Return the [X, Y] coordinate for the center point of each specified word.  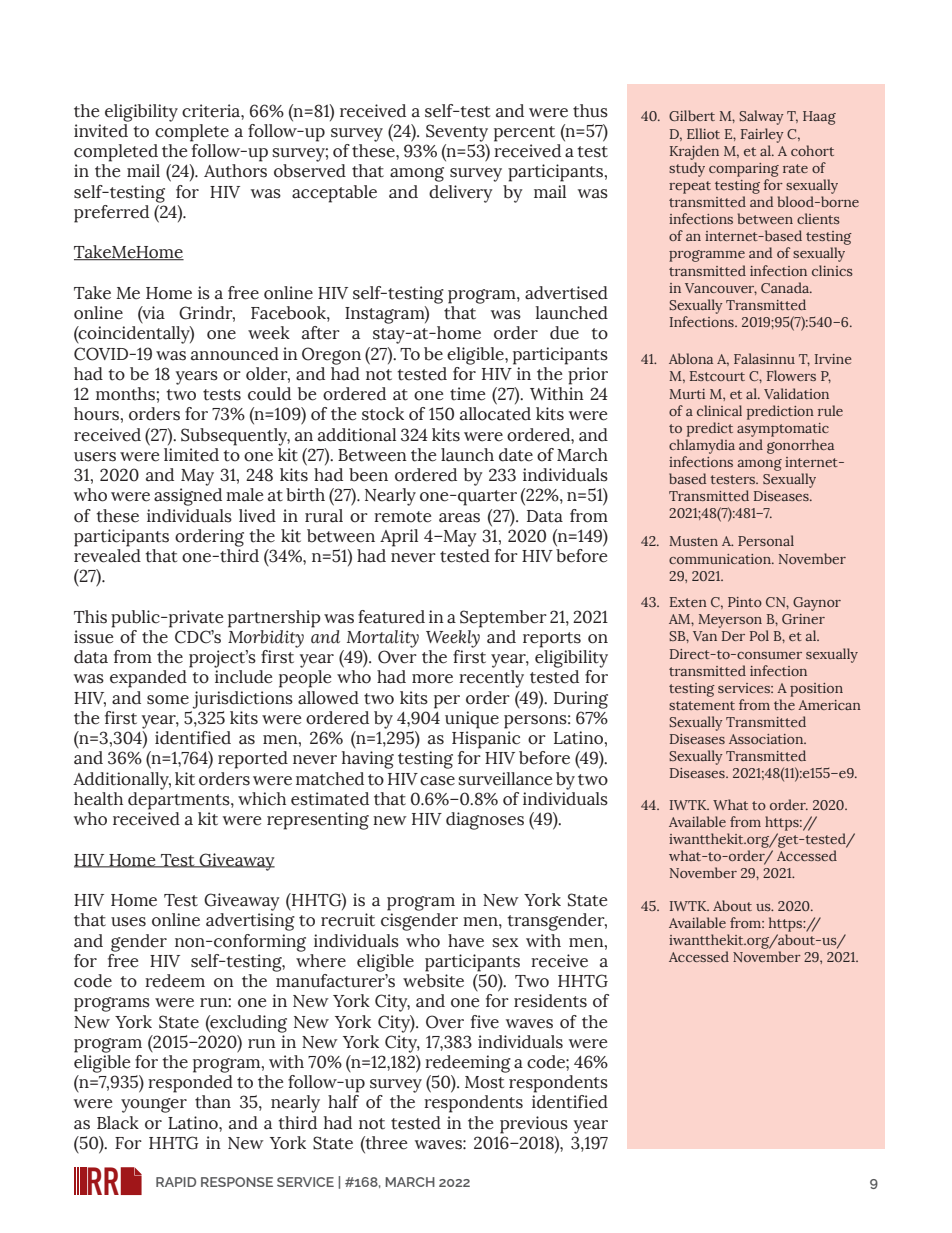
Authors [235, 171]
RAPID [176, 1182]
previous [534, 1125]
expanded [148, 679]
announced [235, 354]
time [467, 394]
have [466, 941]
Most [485, 1082]
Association [767, 739]
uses [128, 922]
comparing [744, 170]
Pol [759, 635]
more [432, 679]
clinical [719, 410]
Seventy [457, 133]
